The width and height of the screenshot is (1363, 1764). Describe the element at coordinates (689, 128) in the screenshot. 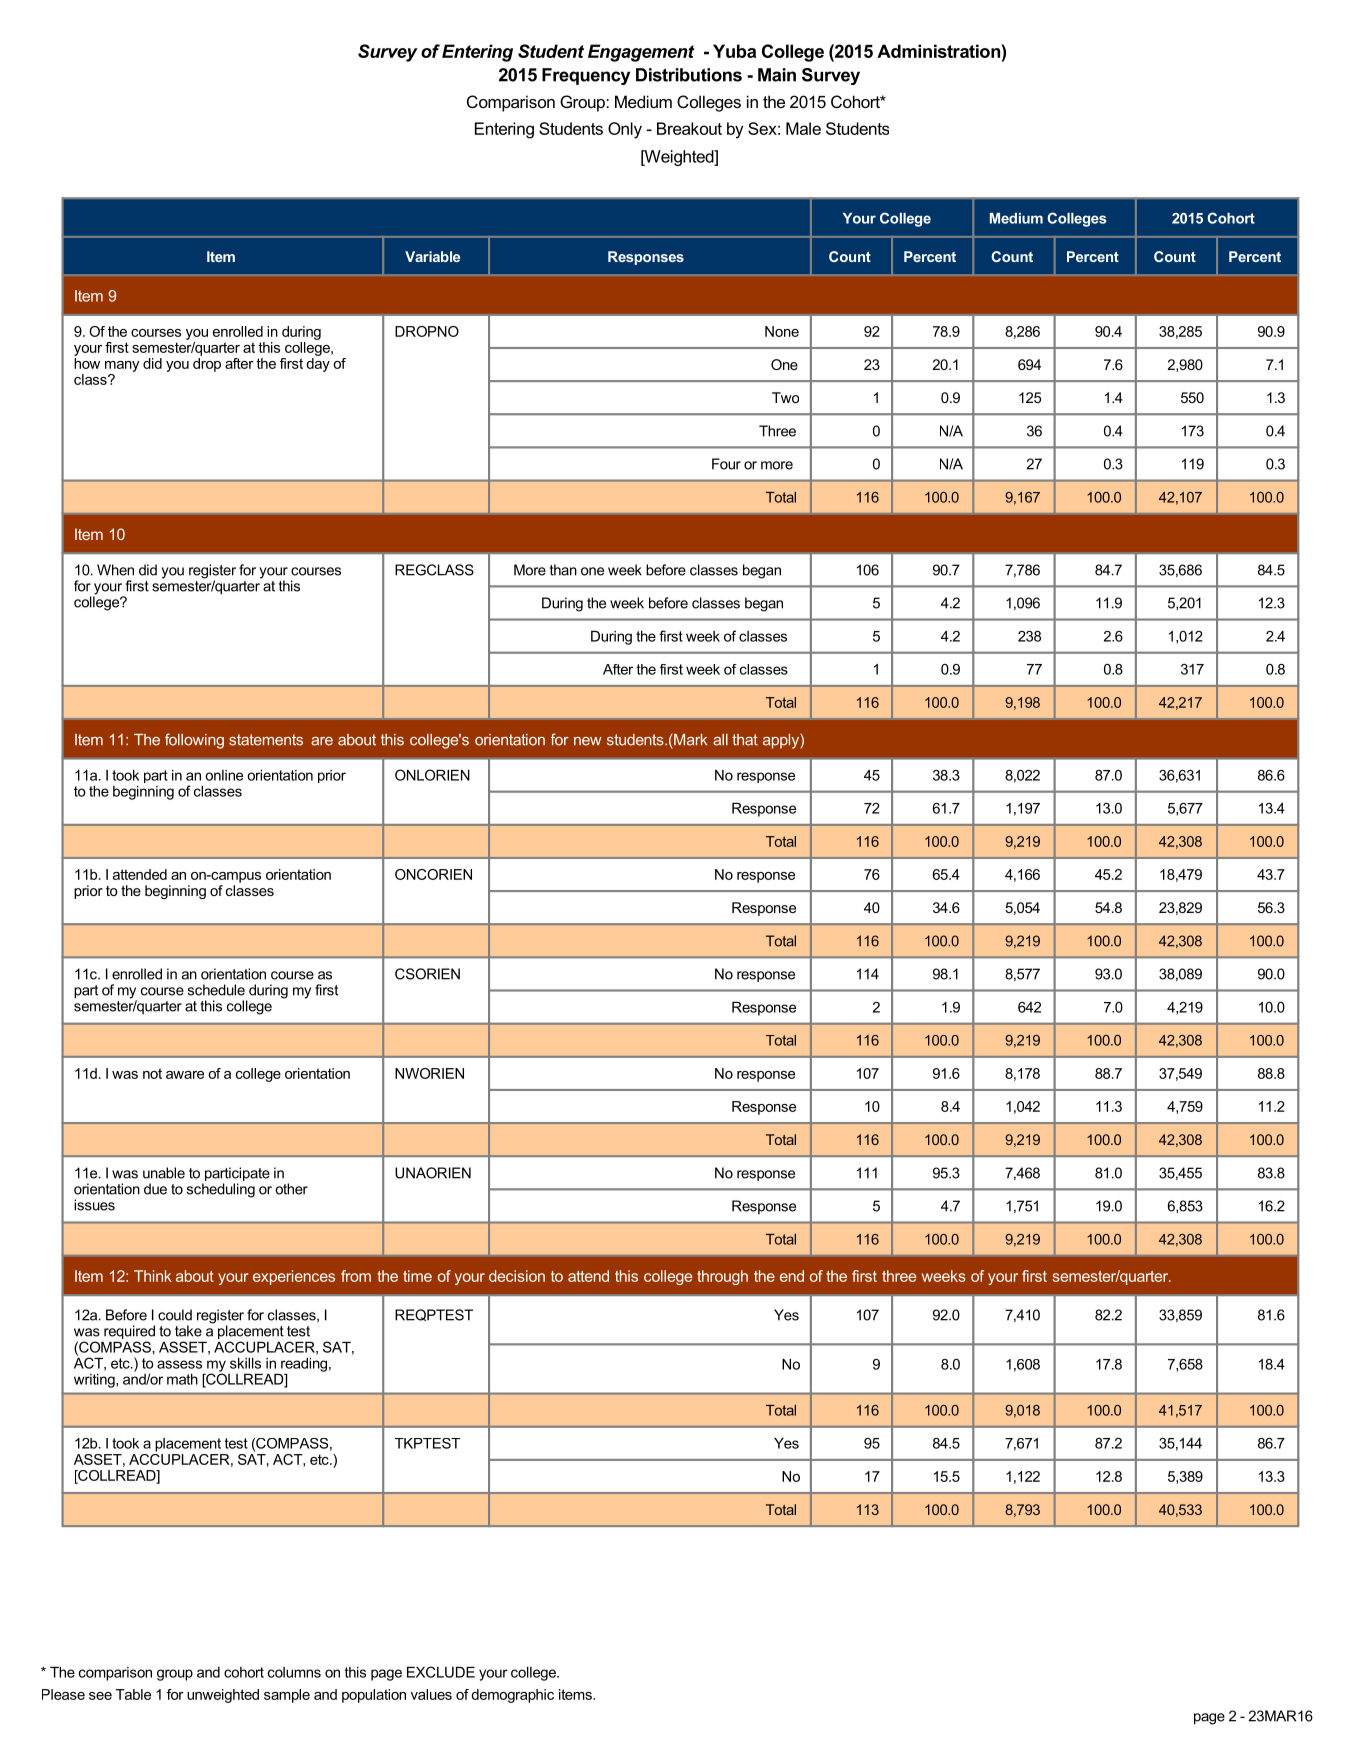

I see `Breakout` at that location.
